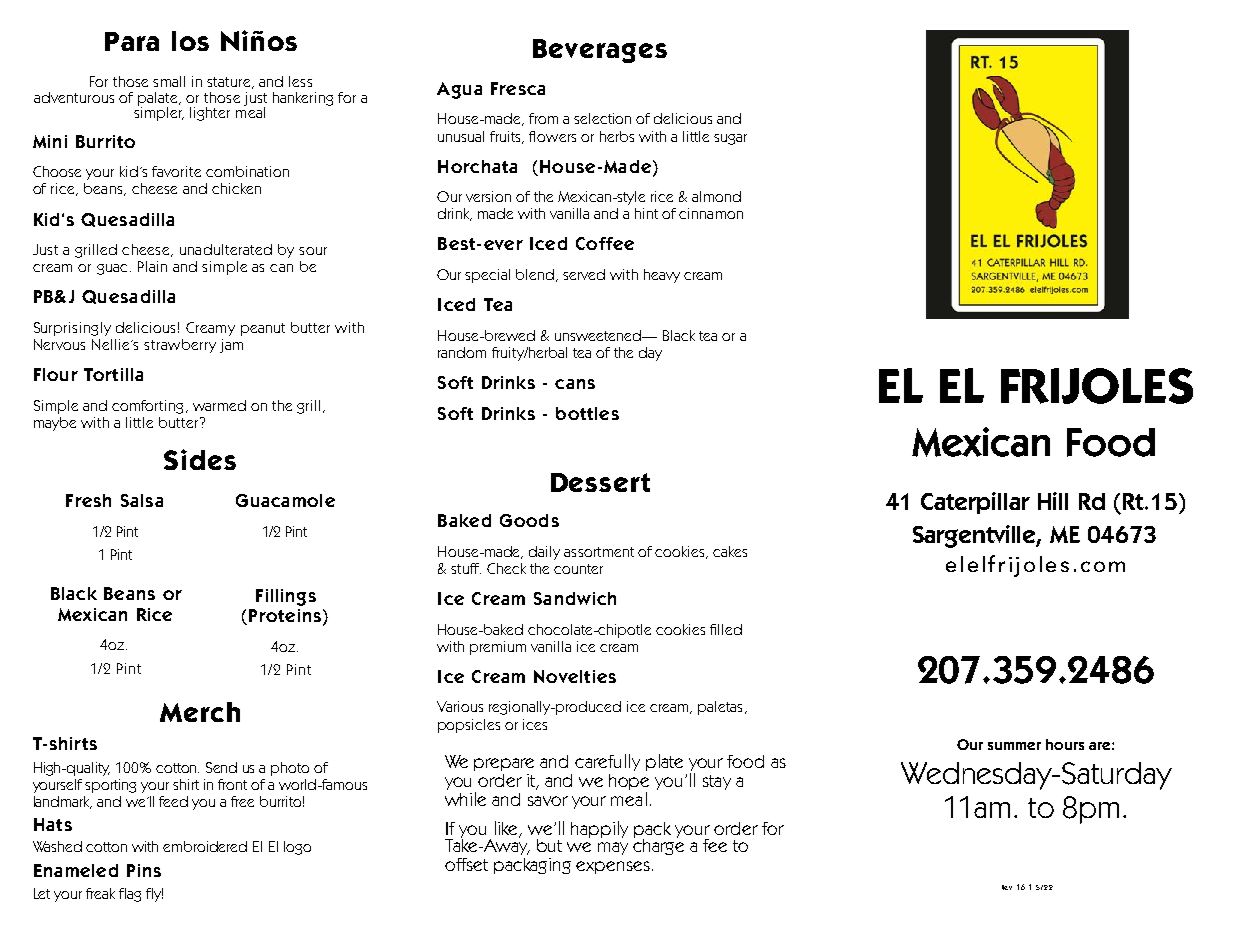 Image resolution: width=1233 pixels, height=952 pixels. I want to click on Plain, so click(152, 266).
